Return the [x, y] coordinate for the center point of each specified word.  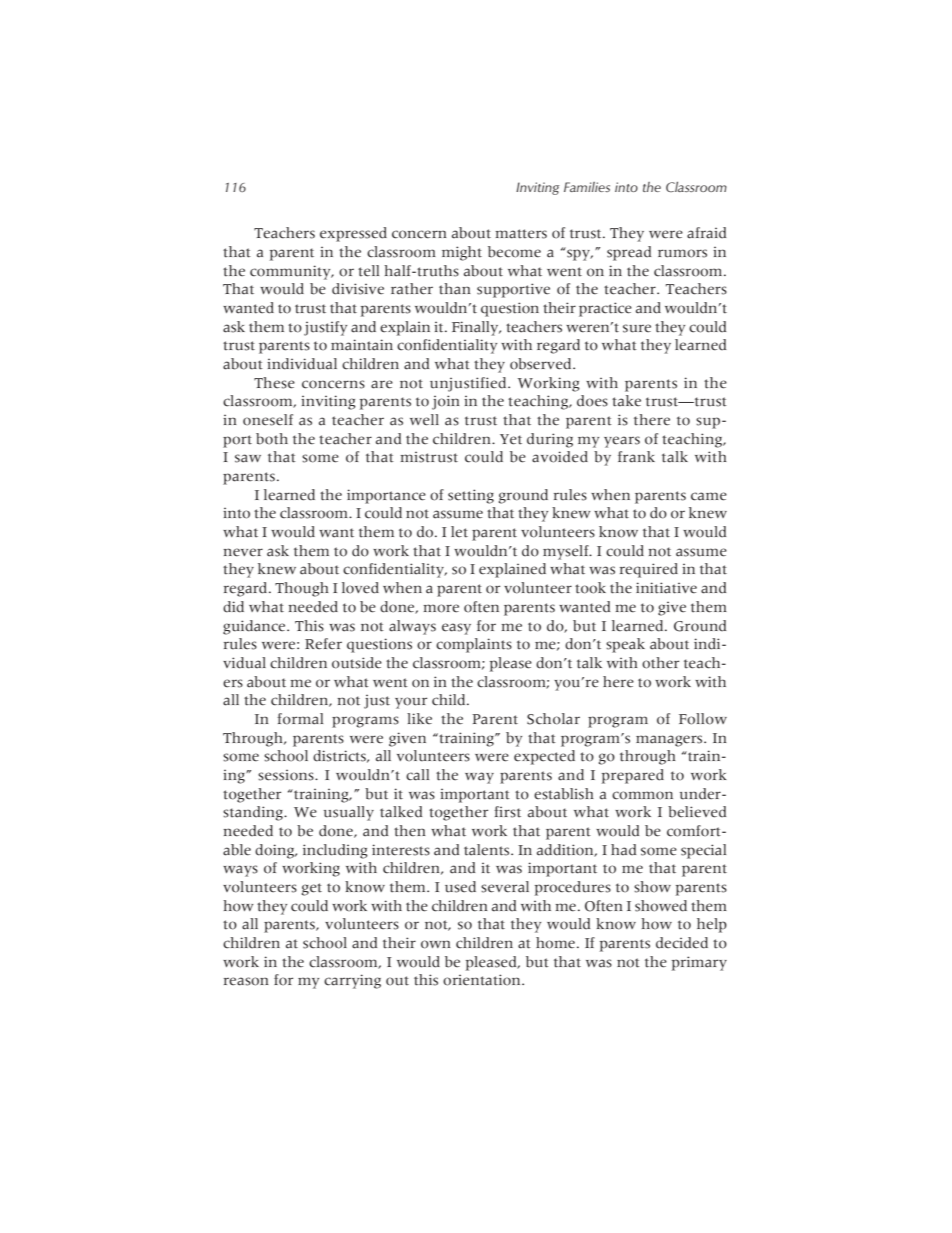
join [446, 402]
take [626, 401]
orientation [483, 980]
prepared [633, 776]
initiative [666, 588]
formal [300, 719]
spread [629, 253]
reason [246, 981]
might [462, 253]
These [274, 383]
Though [302, 589]
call [417, 775]
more [441, 608]
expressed [353, 234]
